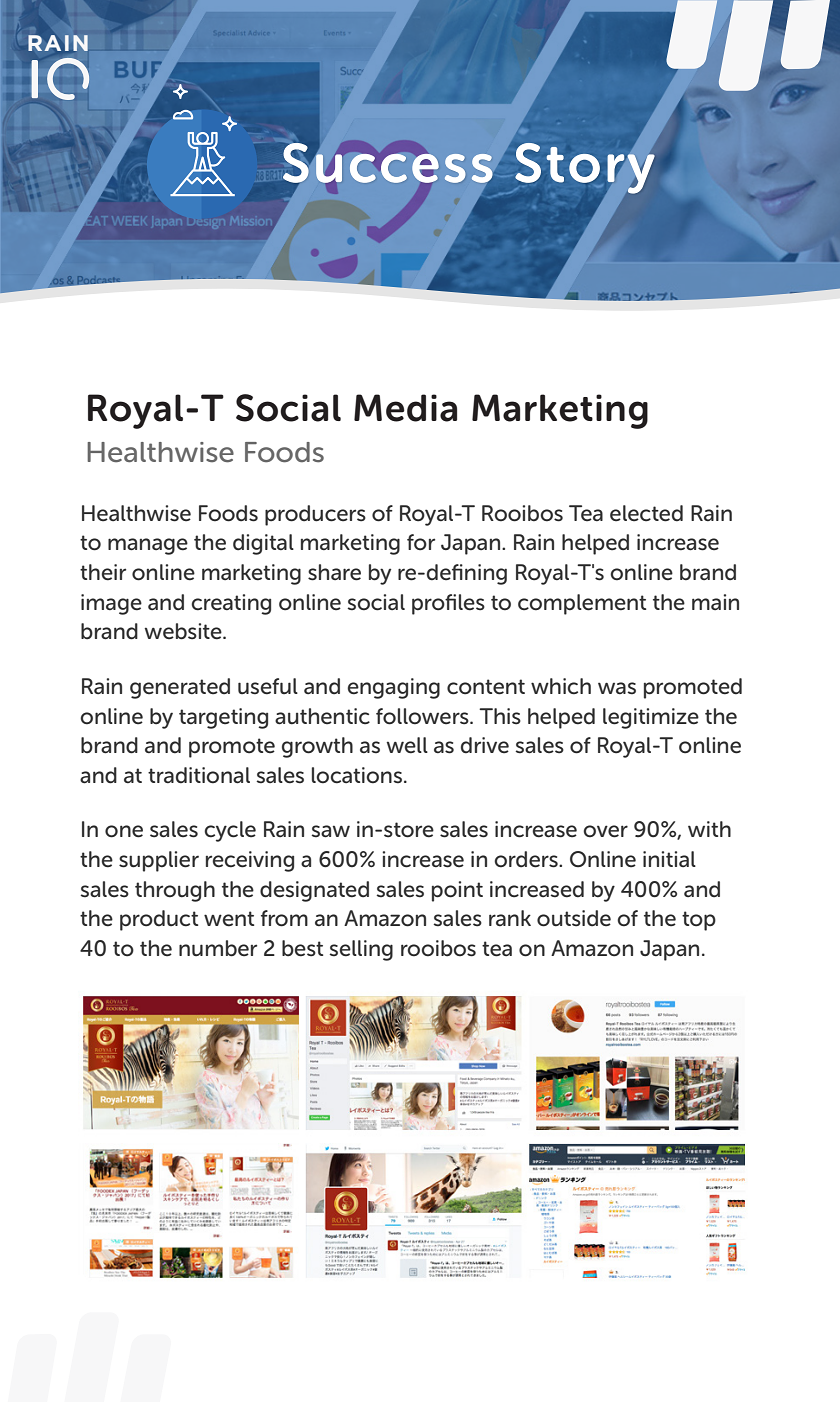 The image size is (840, 1402). Describe the element at coordinates (315, 515) in the document. I see `producers` at that location.
